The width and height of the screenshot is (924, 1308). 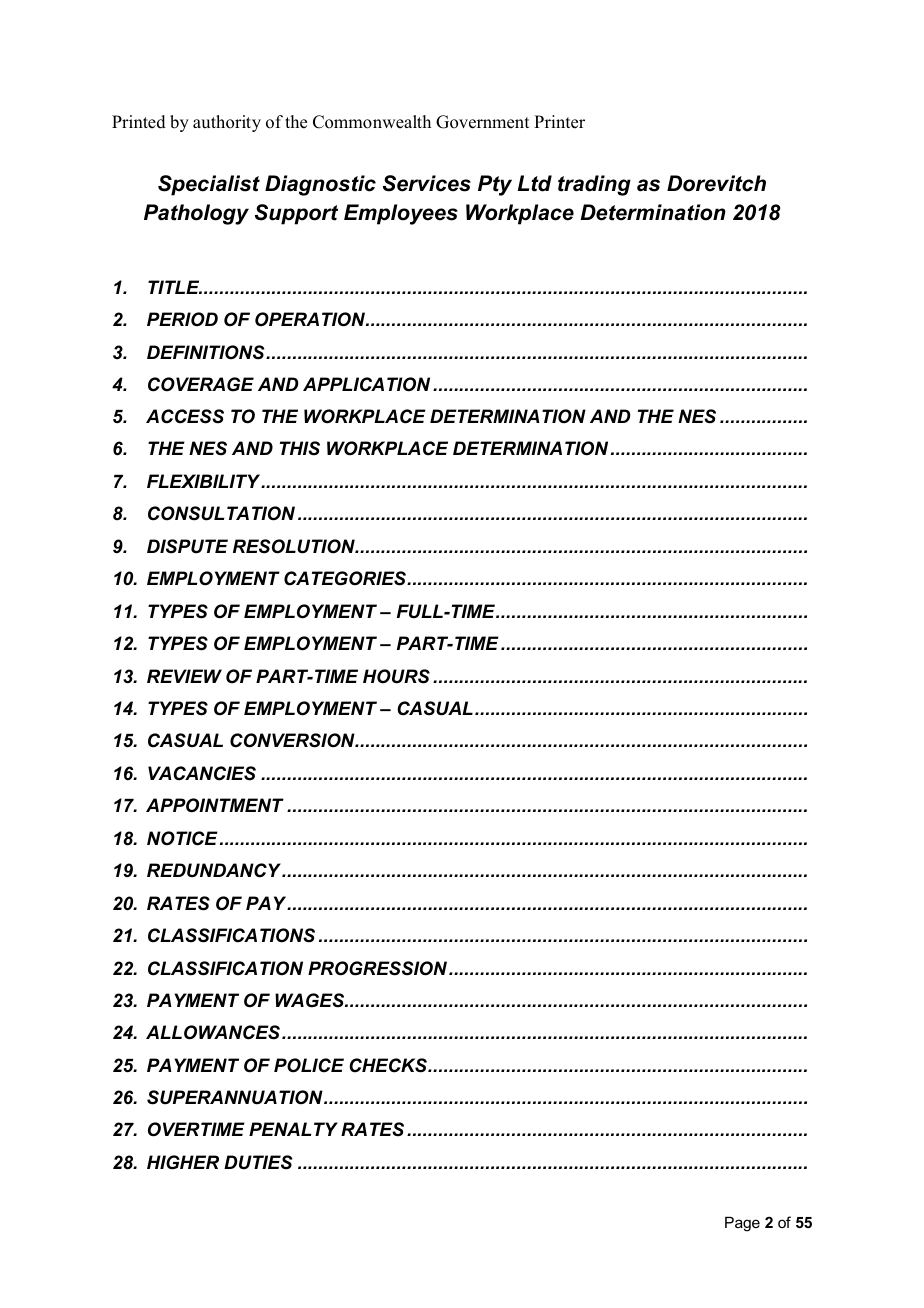 I want to click on DEFINITIONS, so click(x=207, y=352).
